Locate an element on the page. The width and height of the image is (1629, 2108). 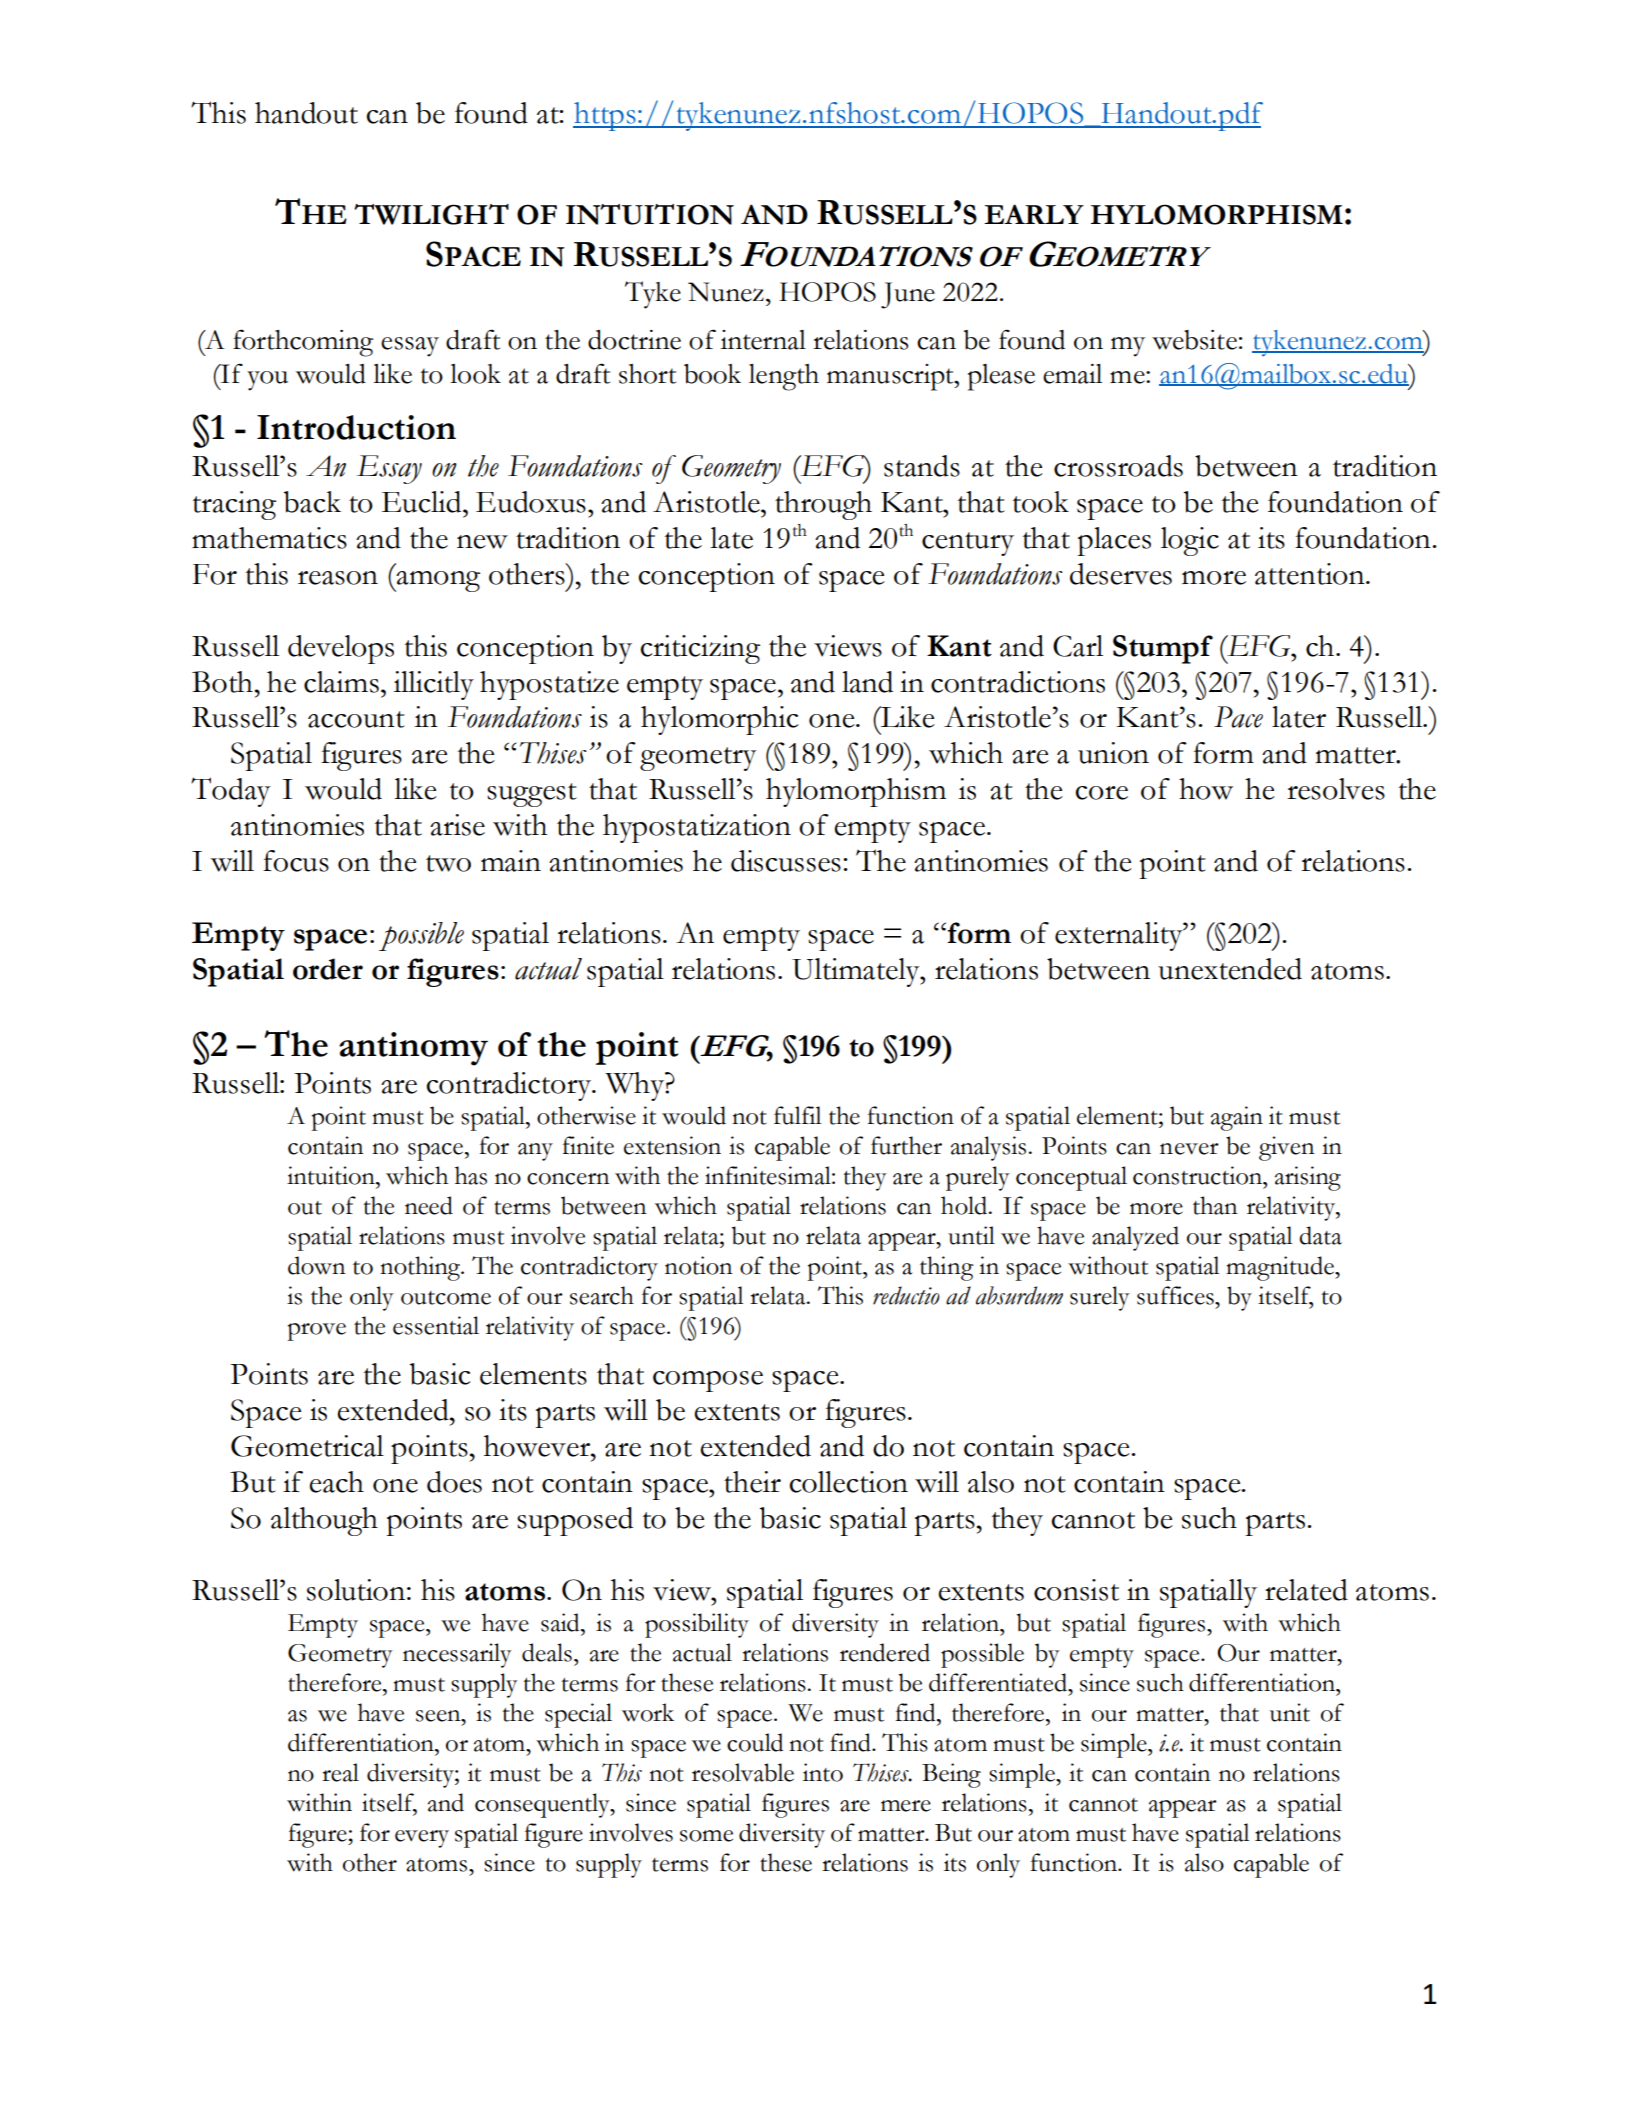
TWILIGHT is located at coordinates (431, 214).
